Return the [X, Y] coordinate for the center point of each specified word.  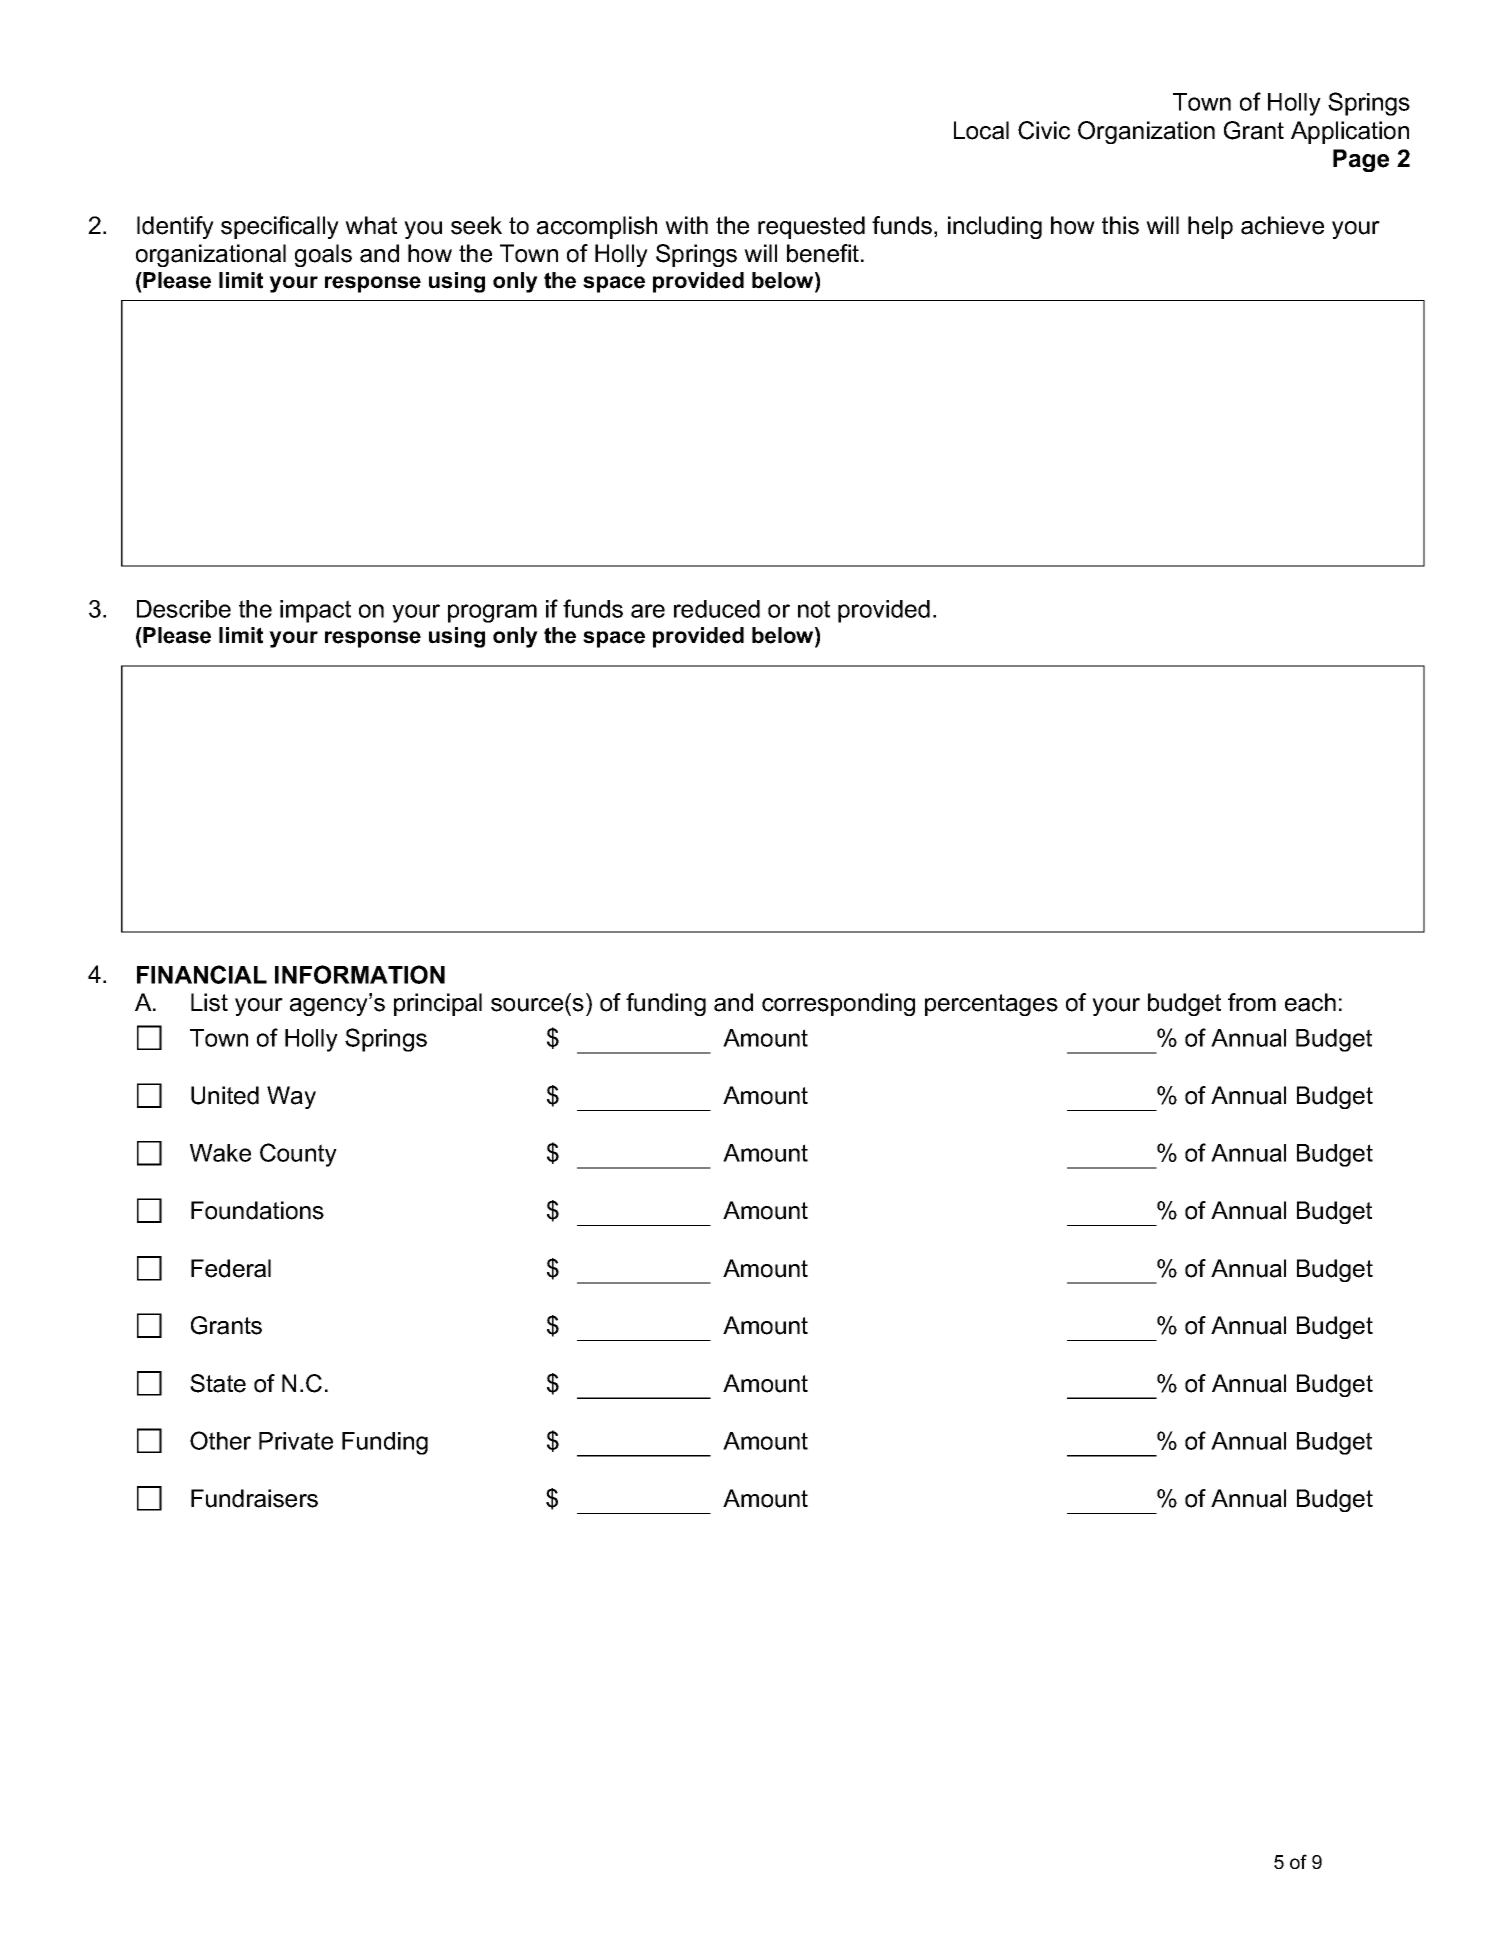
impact [315, 611]
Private [296, 1441]
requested [811, 227]
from [1252, 1002]
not [814, 609]
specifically [280, 227]
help [1210, 227]
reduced [717, 609]
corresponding [838, 1004]
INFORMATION [360, 974]
